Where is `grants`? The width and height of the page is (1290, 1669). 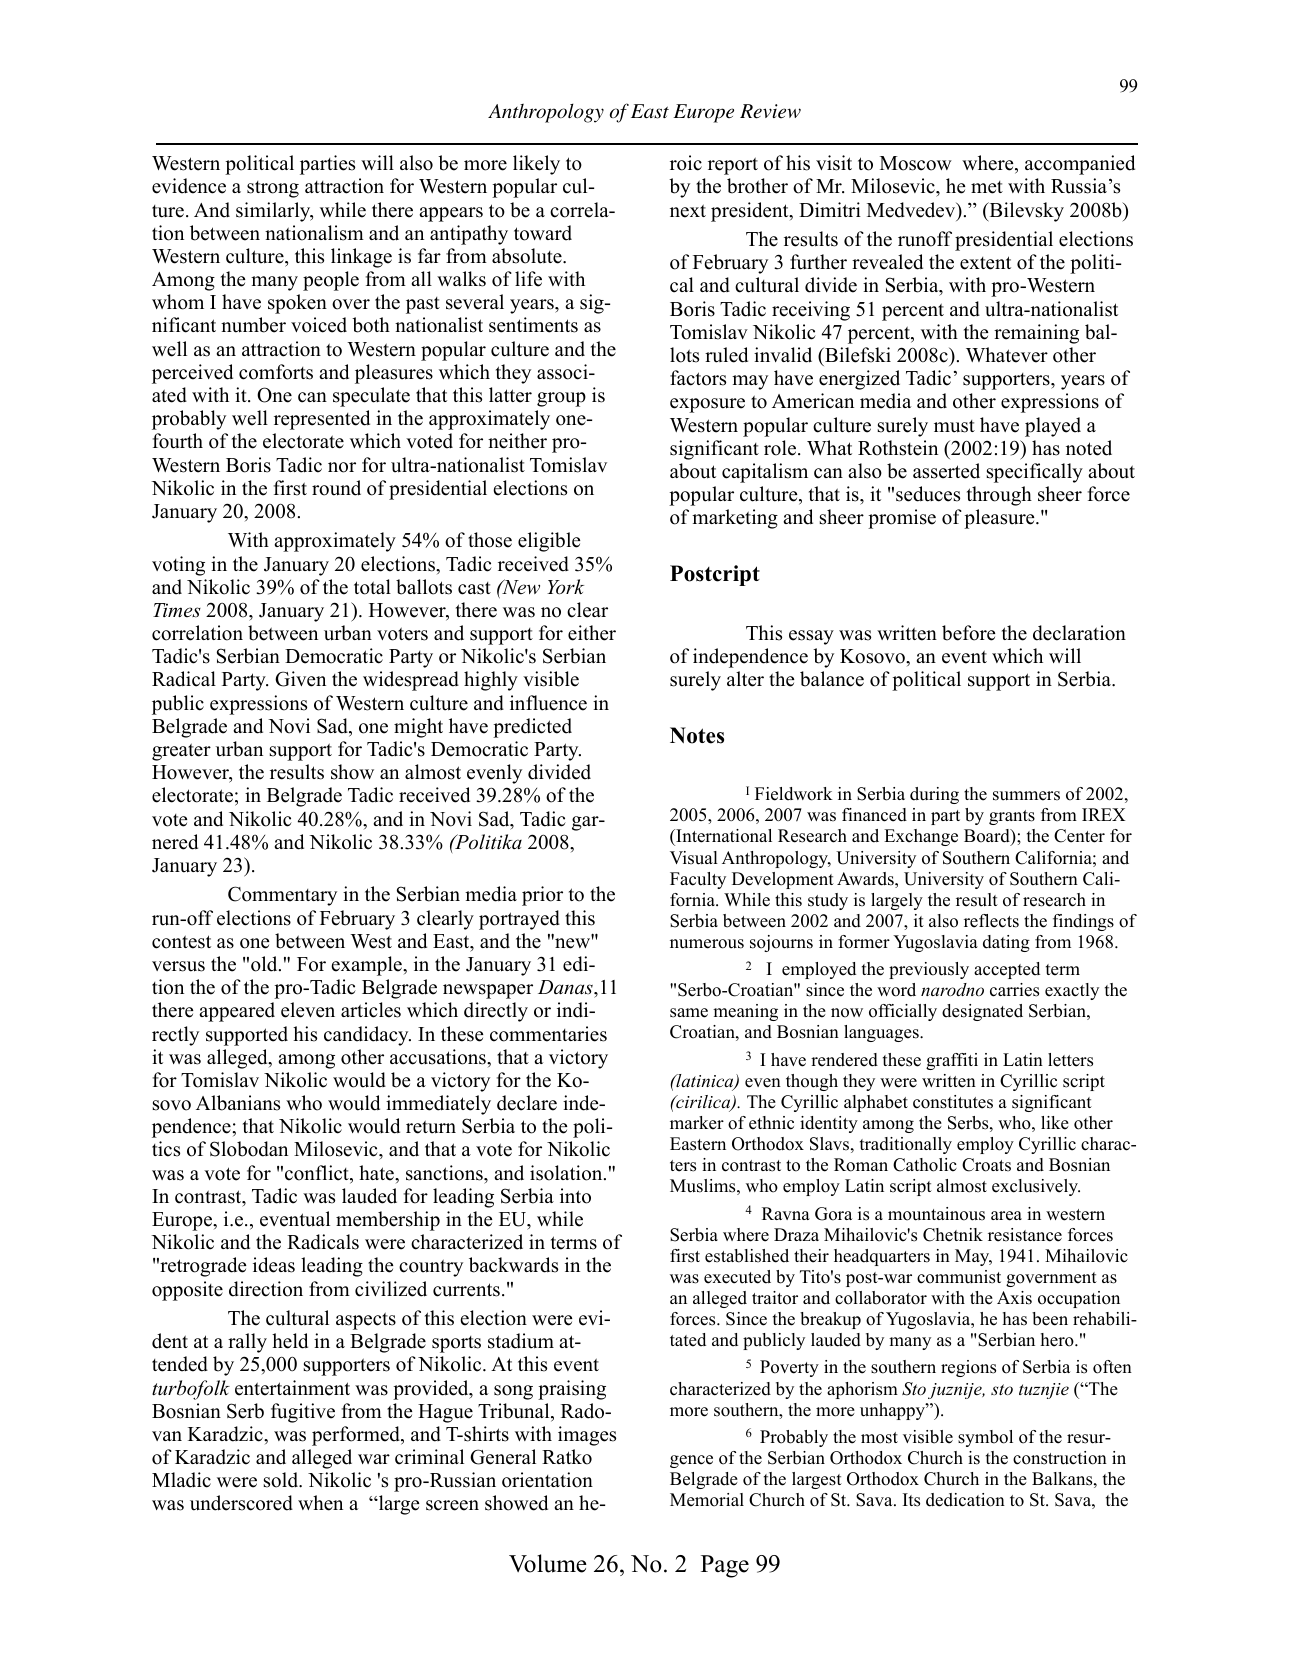 grants is located at coordinates (1012, 817).
